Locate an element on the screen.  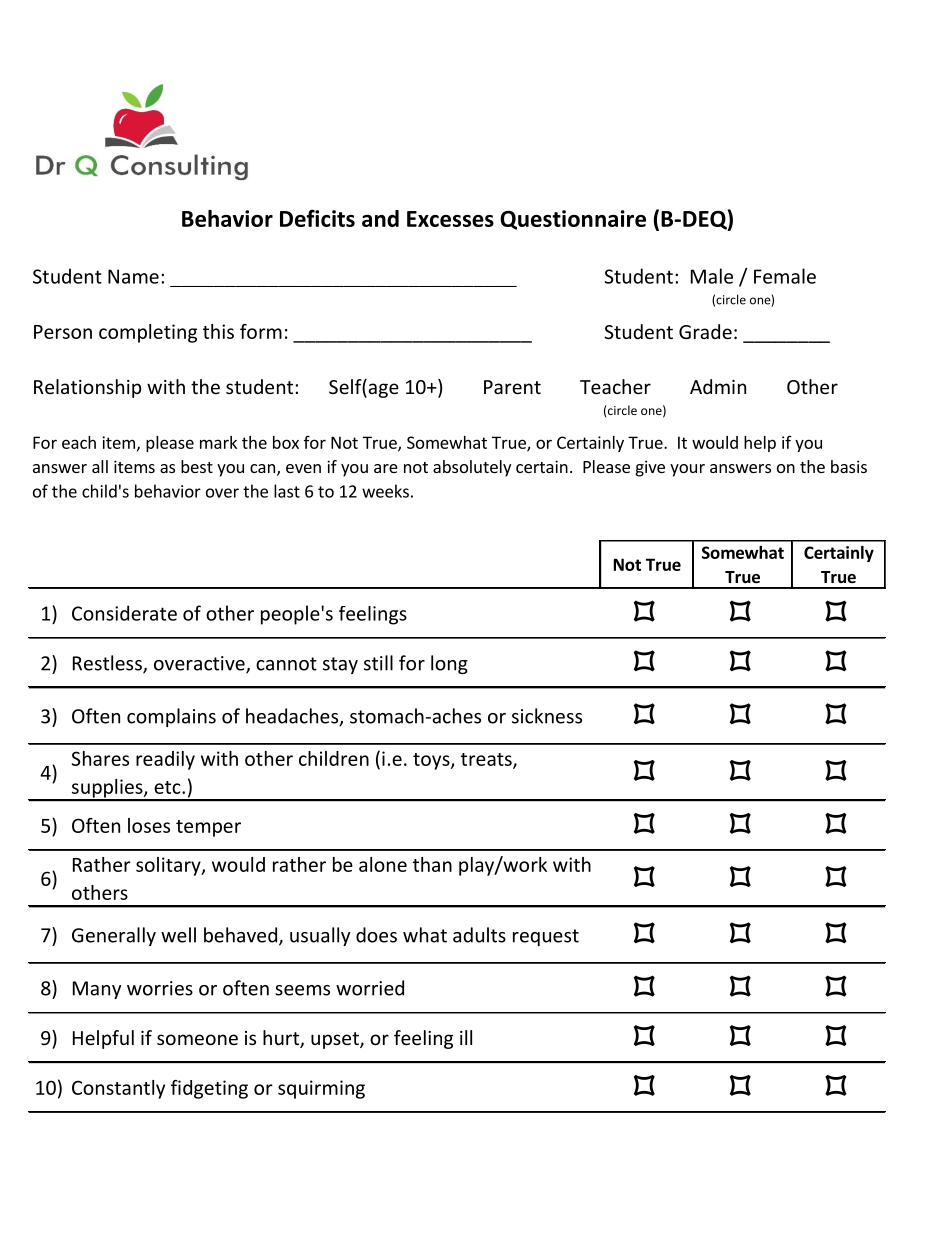
Excesses is located at coordinates (450, 219).
